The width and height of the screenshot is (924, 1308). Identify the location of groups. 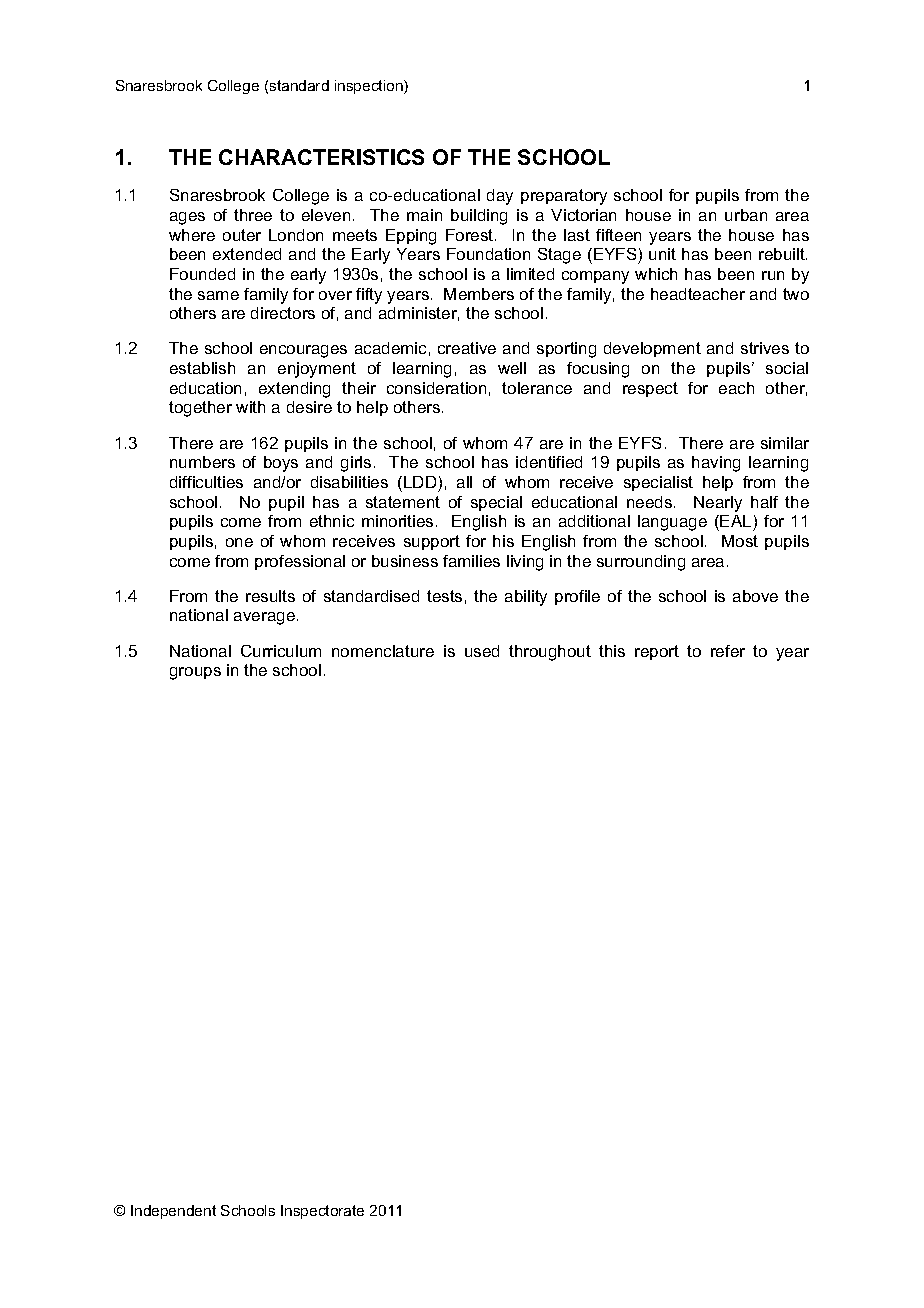
(195, 673).
